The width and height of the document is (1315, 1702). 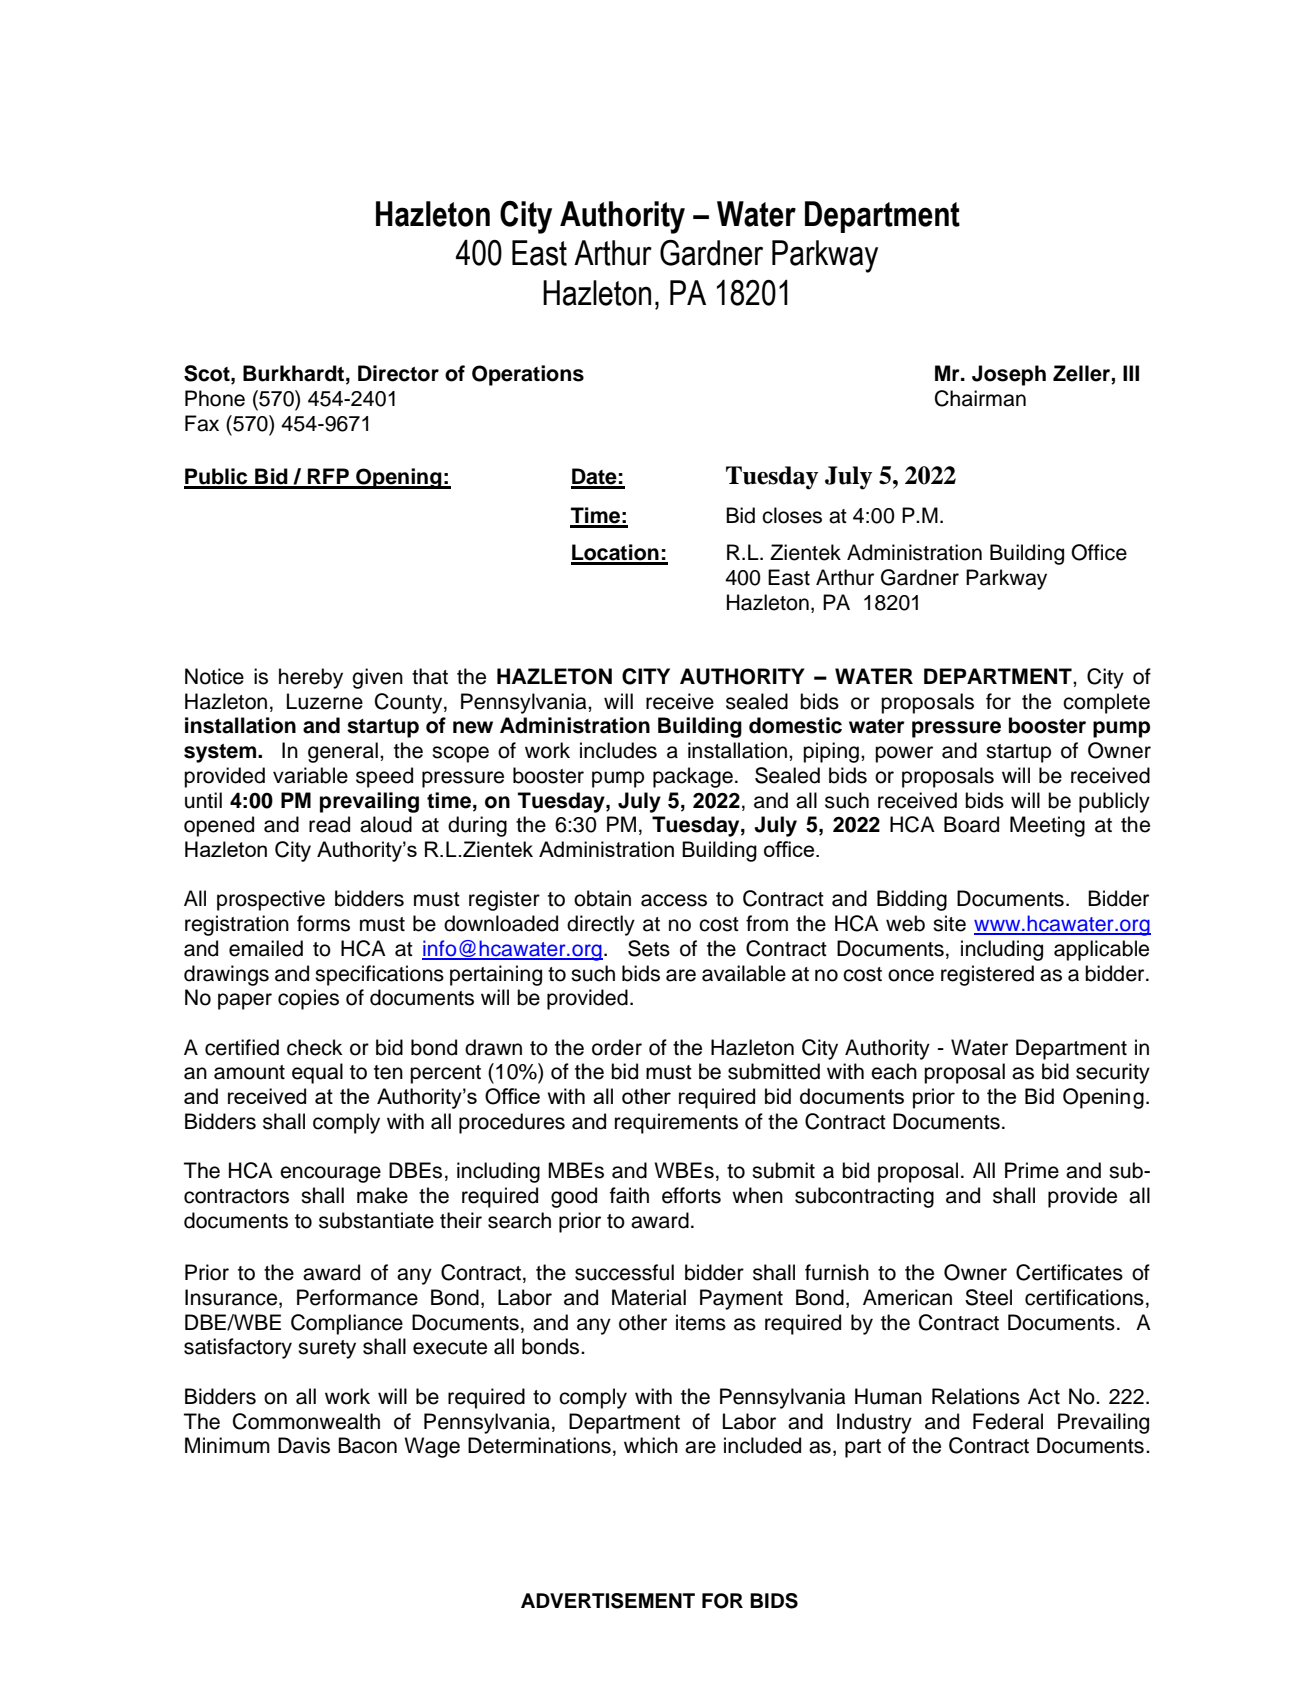 I want to click on Chairman, so click(x=980, y=398).
